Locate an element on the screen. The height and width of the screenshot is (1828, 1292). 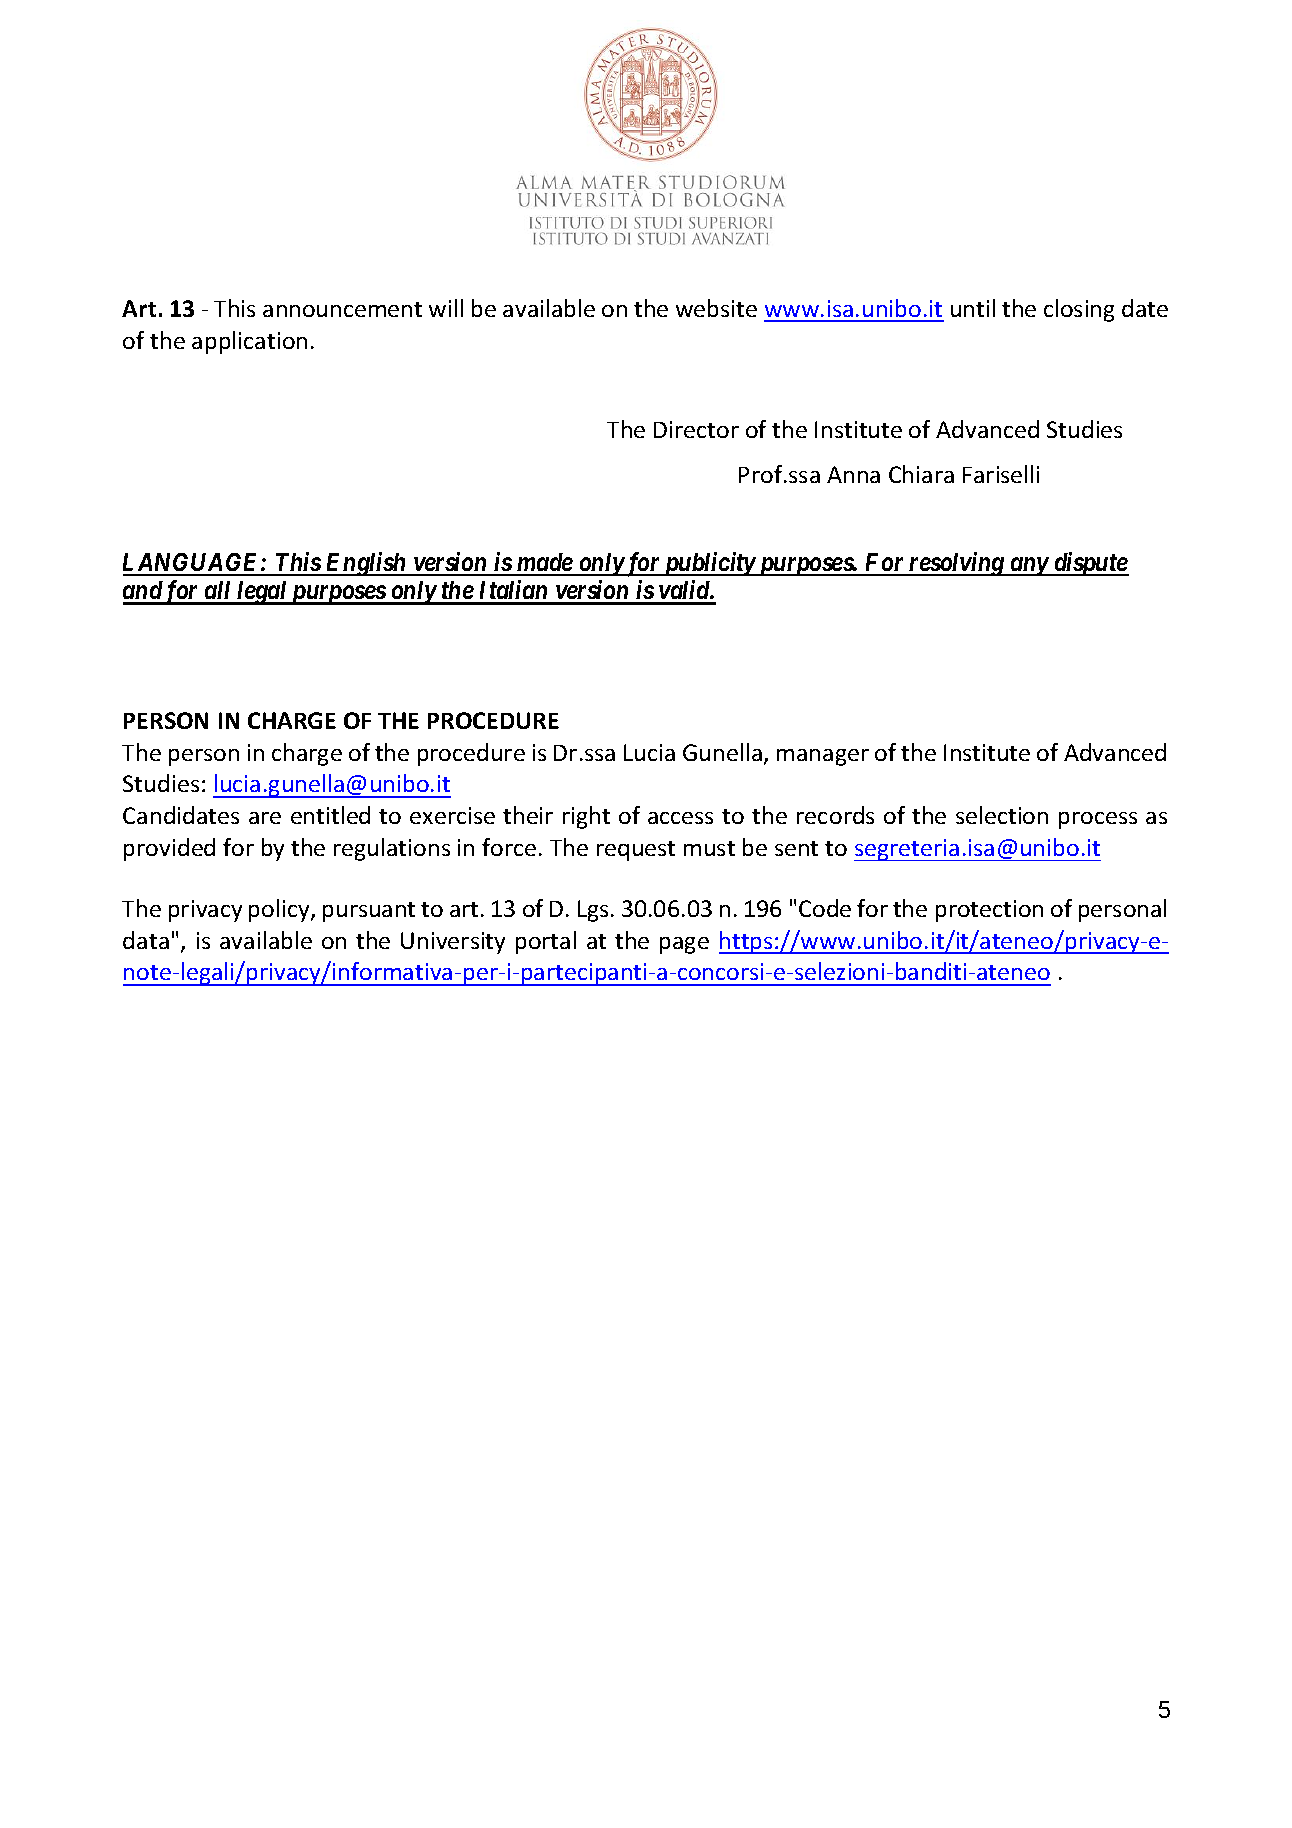
Chiara is located at coordinates (921, 474).
